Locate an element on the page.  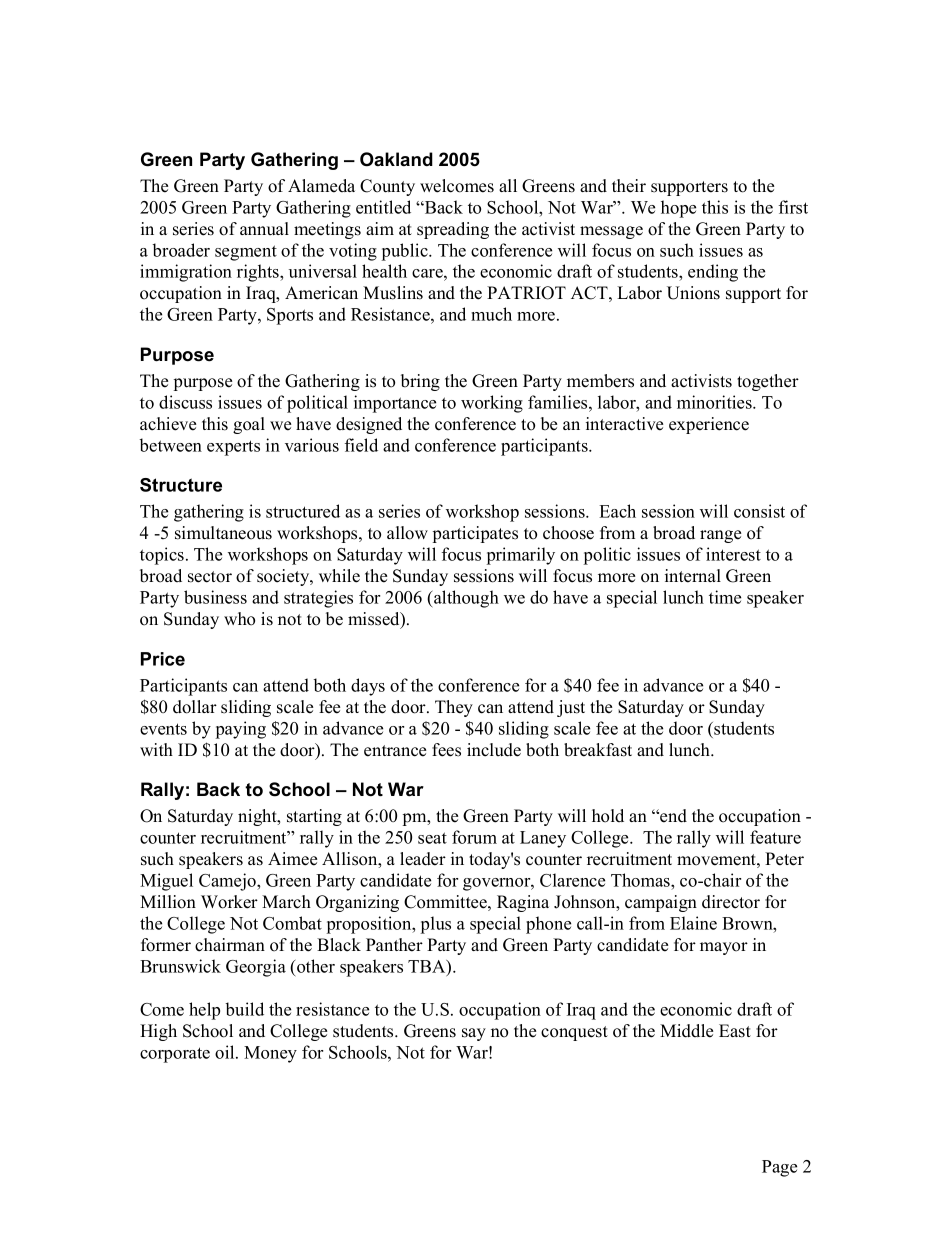
paying is located at coordinates (241, 730).
